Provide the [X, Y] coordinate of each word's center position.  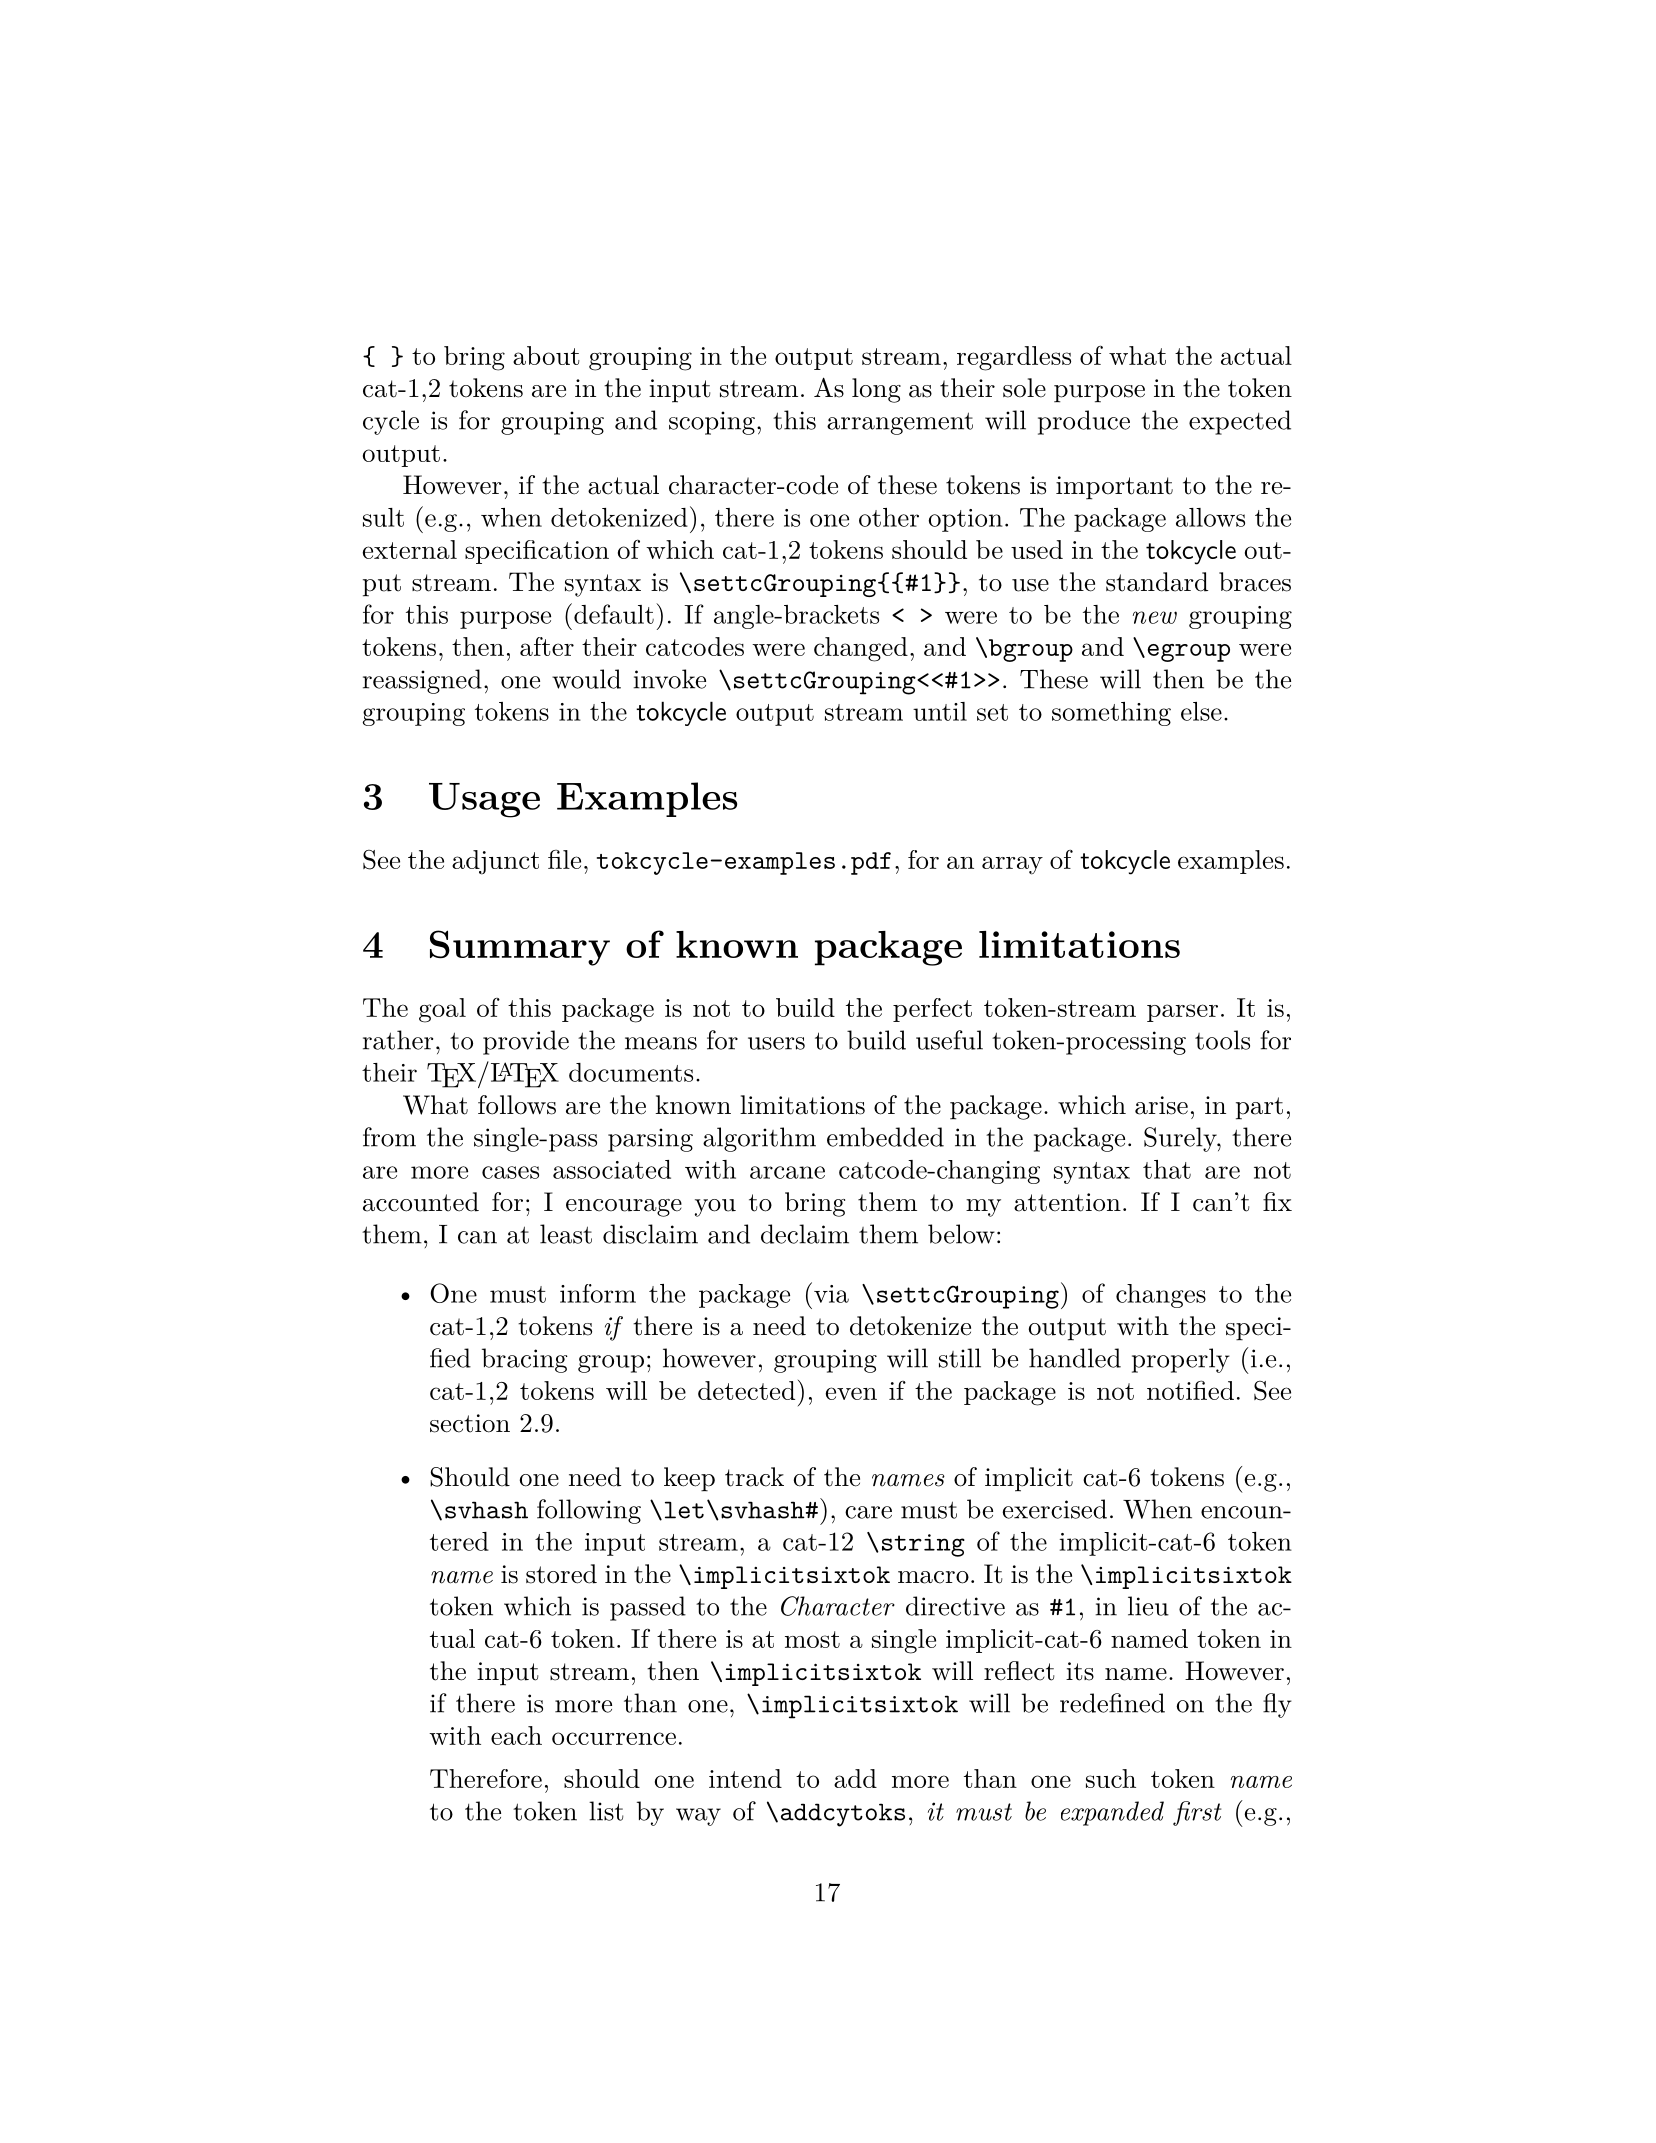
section [470, 1423]
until [940, 711]
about [546, 355]
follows [517, 1105]
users [776, 1043]
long [876, 390]
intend [745, 1778]
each [516, 1735]
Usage [484, 800]
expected [1240, 422]
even [851, 1393]
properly [1181, 1360]
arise [1161, 1105]
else [1201, 711]
